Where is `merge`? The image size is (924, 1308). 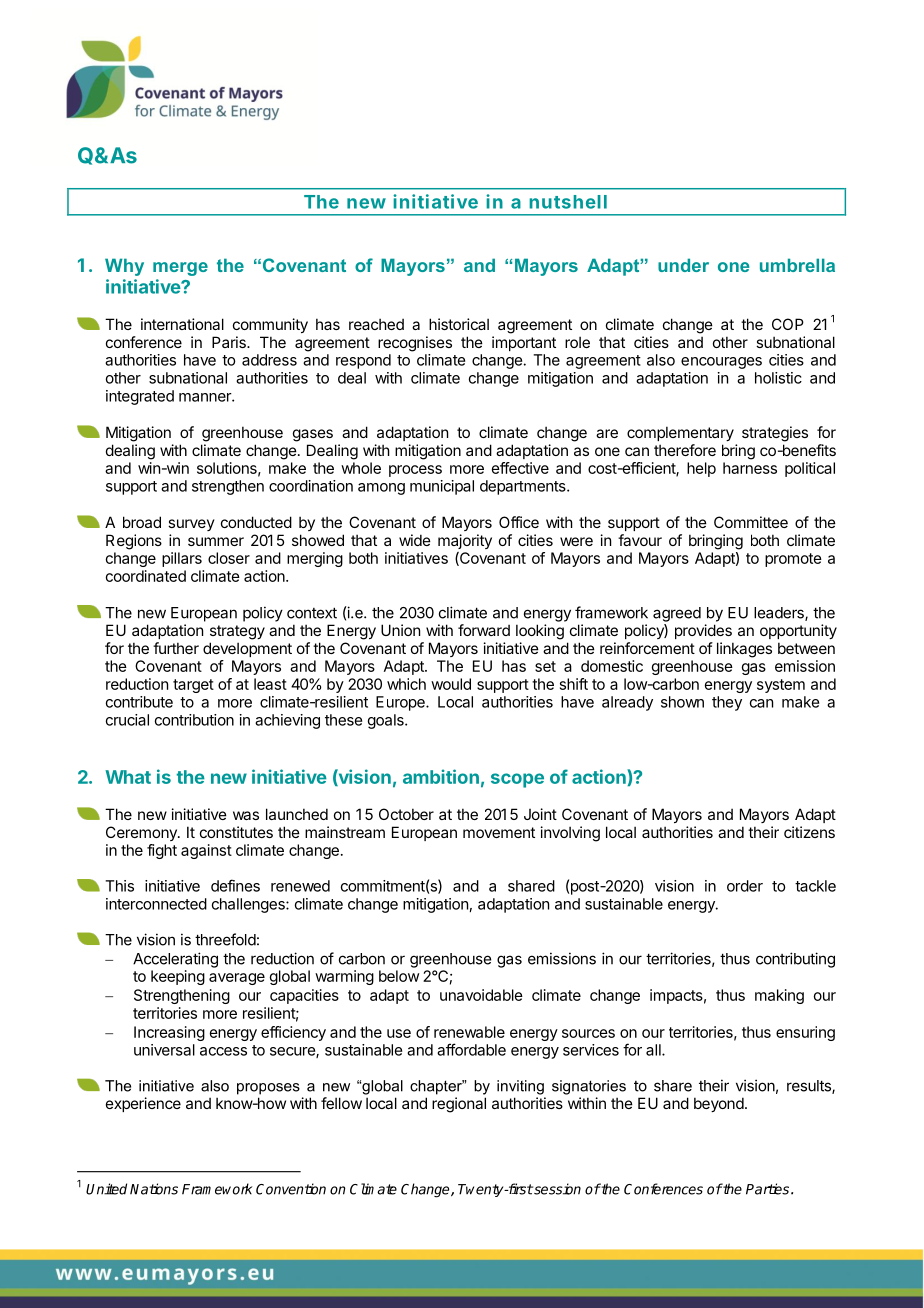
merge is located at coordinates (180, 269).
